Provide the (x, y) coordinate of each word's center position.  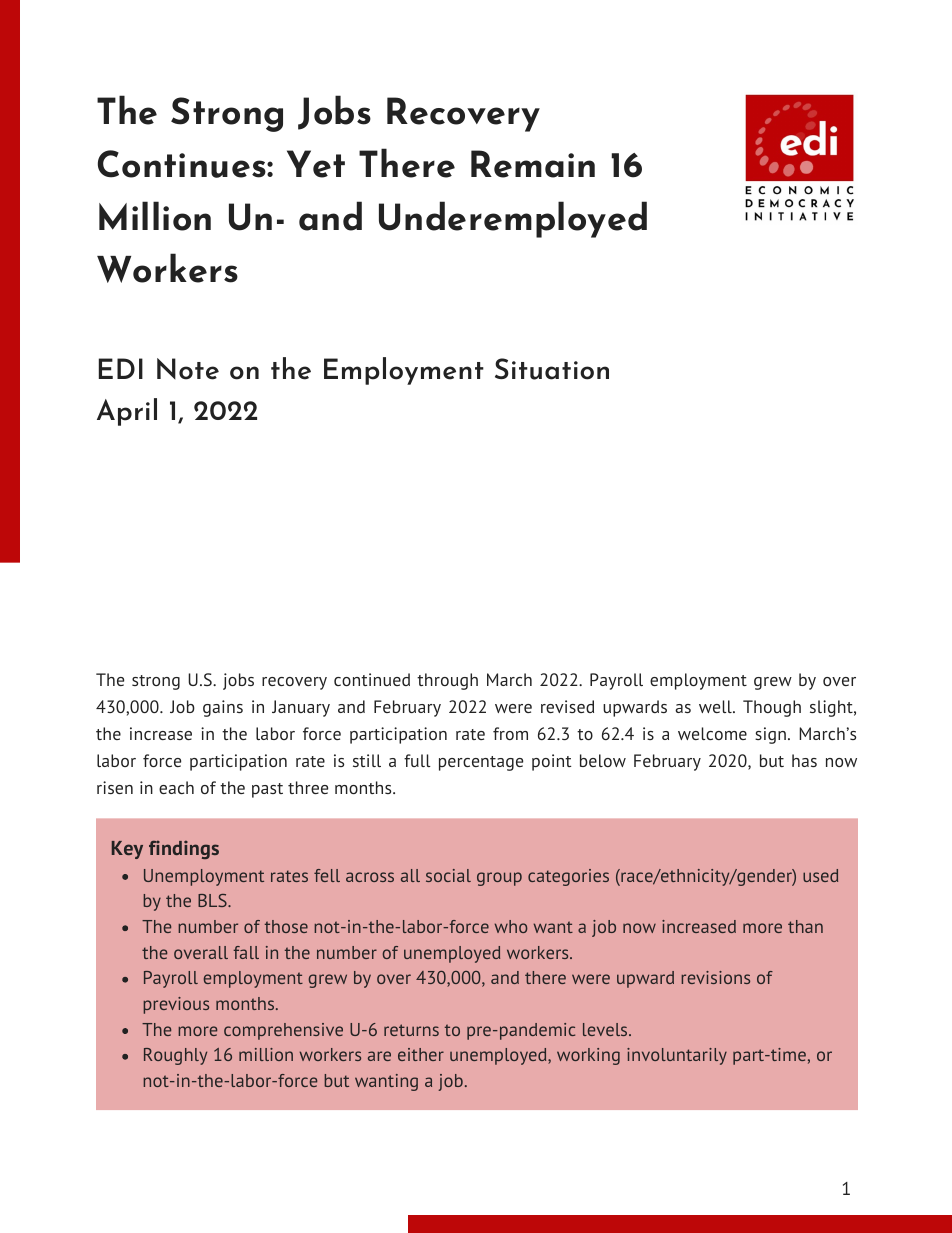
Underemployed (513, 219)
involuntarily (677, 1056)
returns (411, 1030)
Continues (183, 164)
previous (176, 1005)
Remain (533, 164)
